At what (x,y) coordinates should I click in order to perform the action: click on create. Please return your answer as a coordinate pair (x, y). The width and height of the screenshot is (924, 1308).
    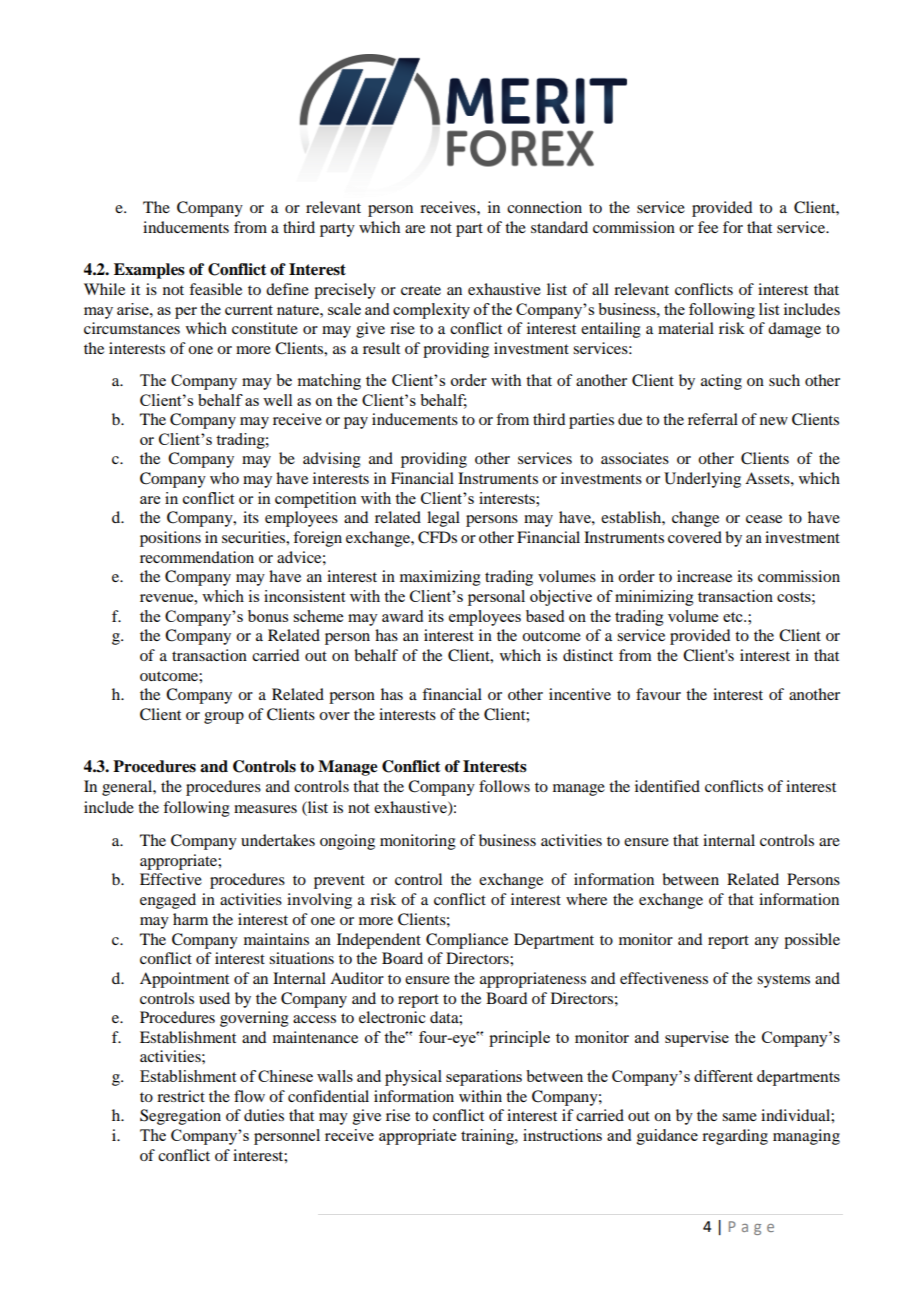
    Looking at the image, I should click on (421, 290).
